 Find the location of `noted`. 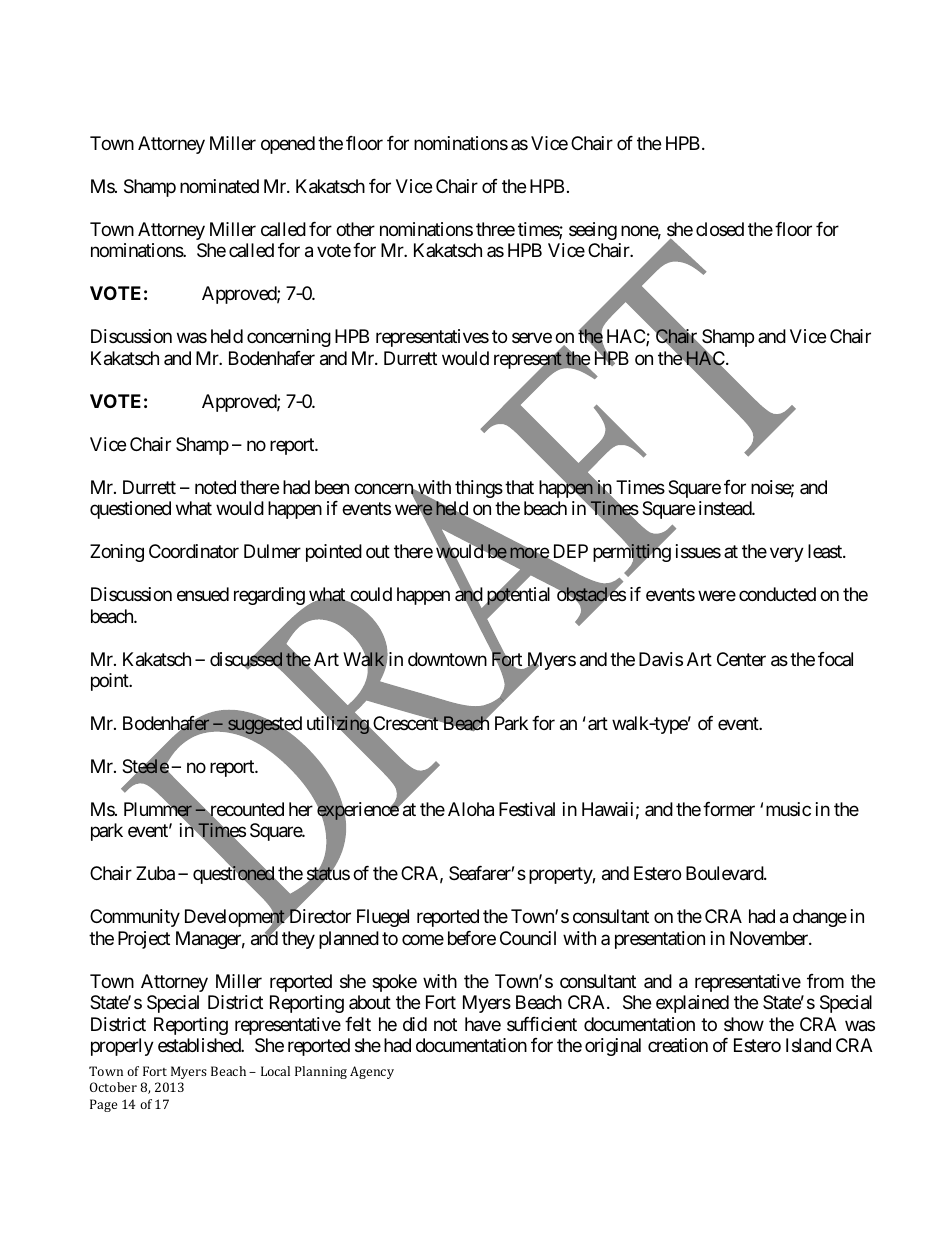

noted is located at coordinates (215, 487).
